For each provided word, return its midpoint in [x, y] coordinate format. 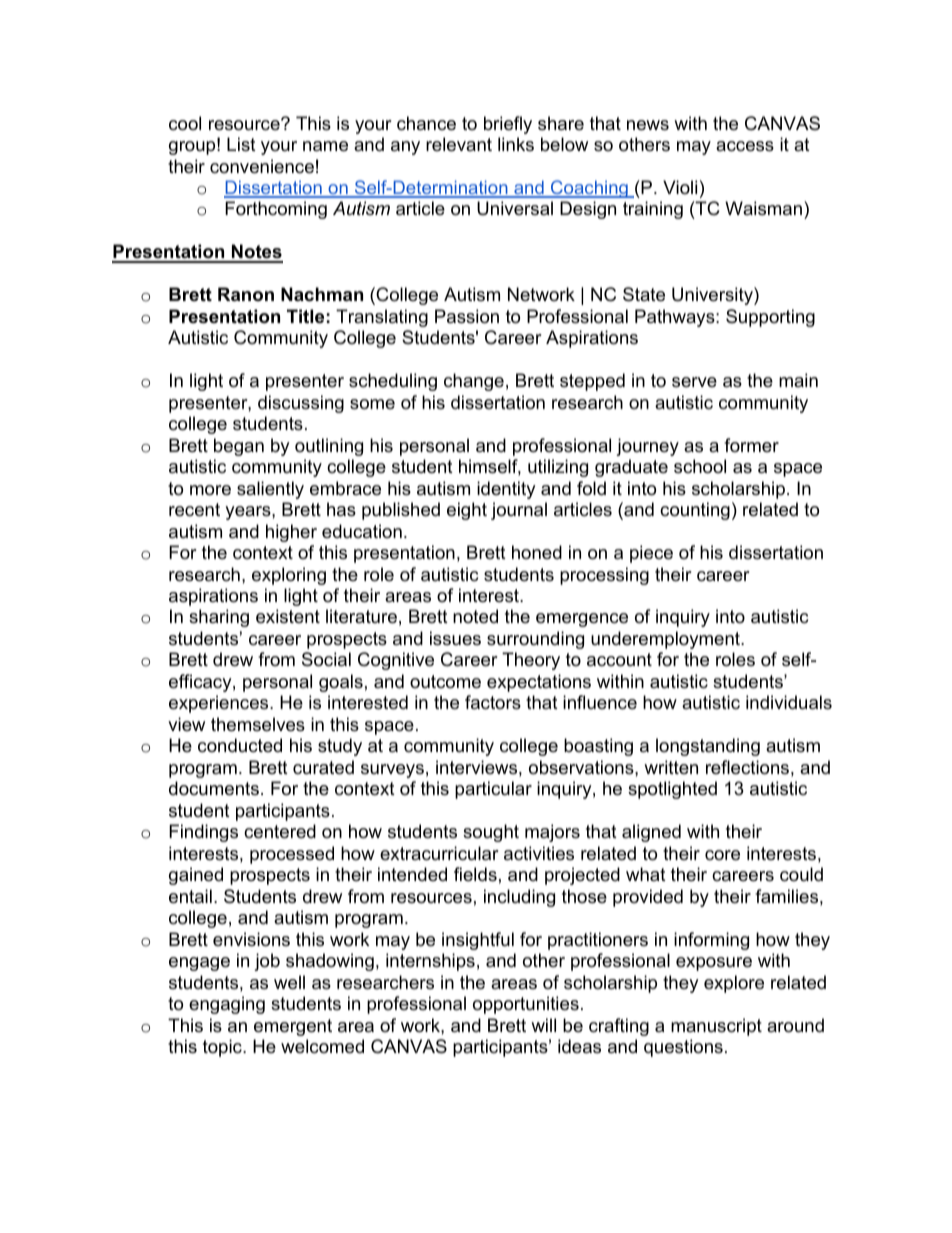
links [516, 144]
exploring [289, 576]
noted [475, 616]
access [745, 146]
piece [651, 554]
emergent [293, 1027]
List [241, 144]
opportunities [526, 1005]
